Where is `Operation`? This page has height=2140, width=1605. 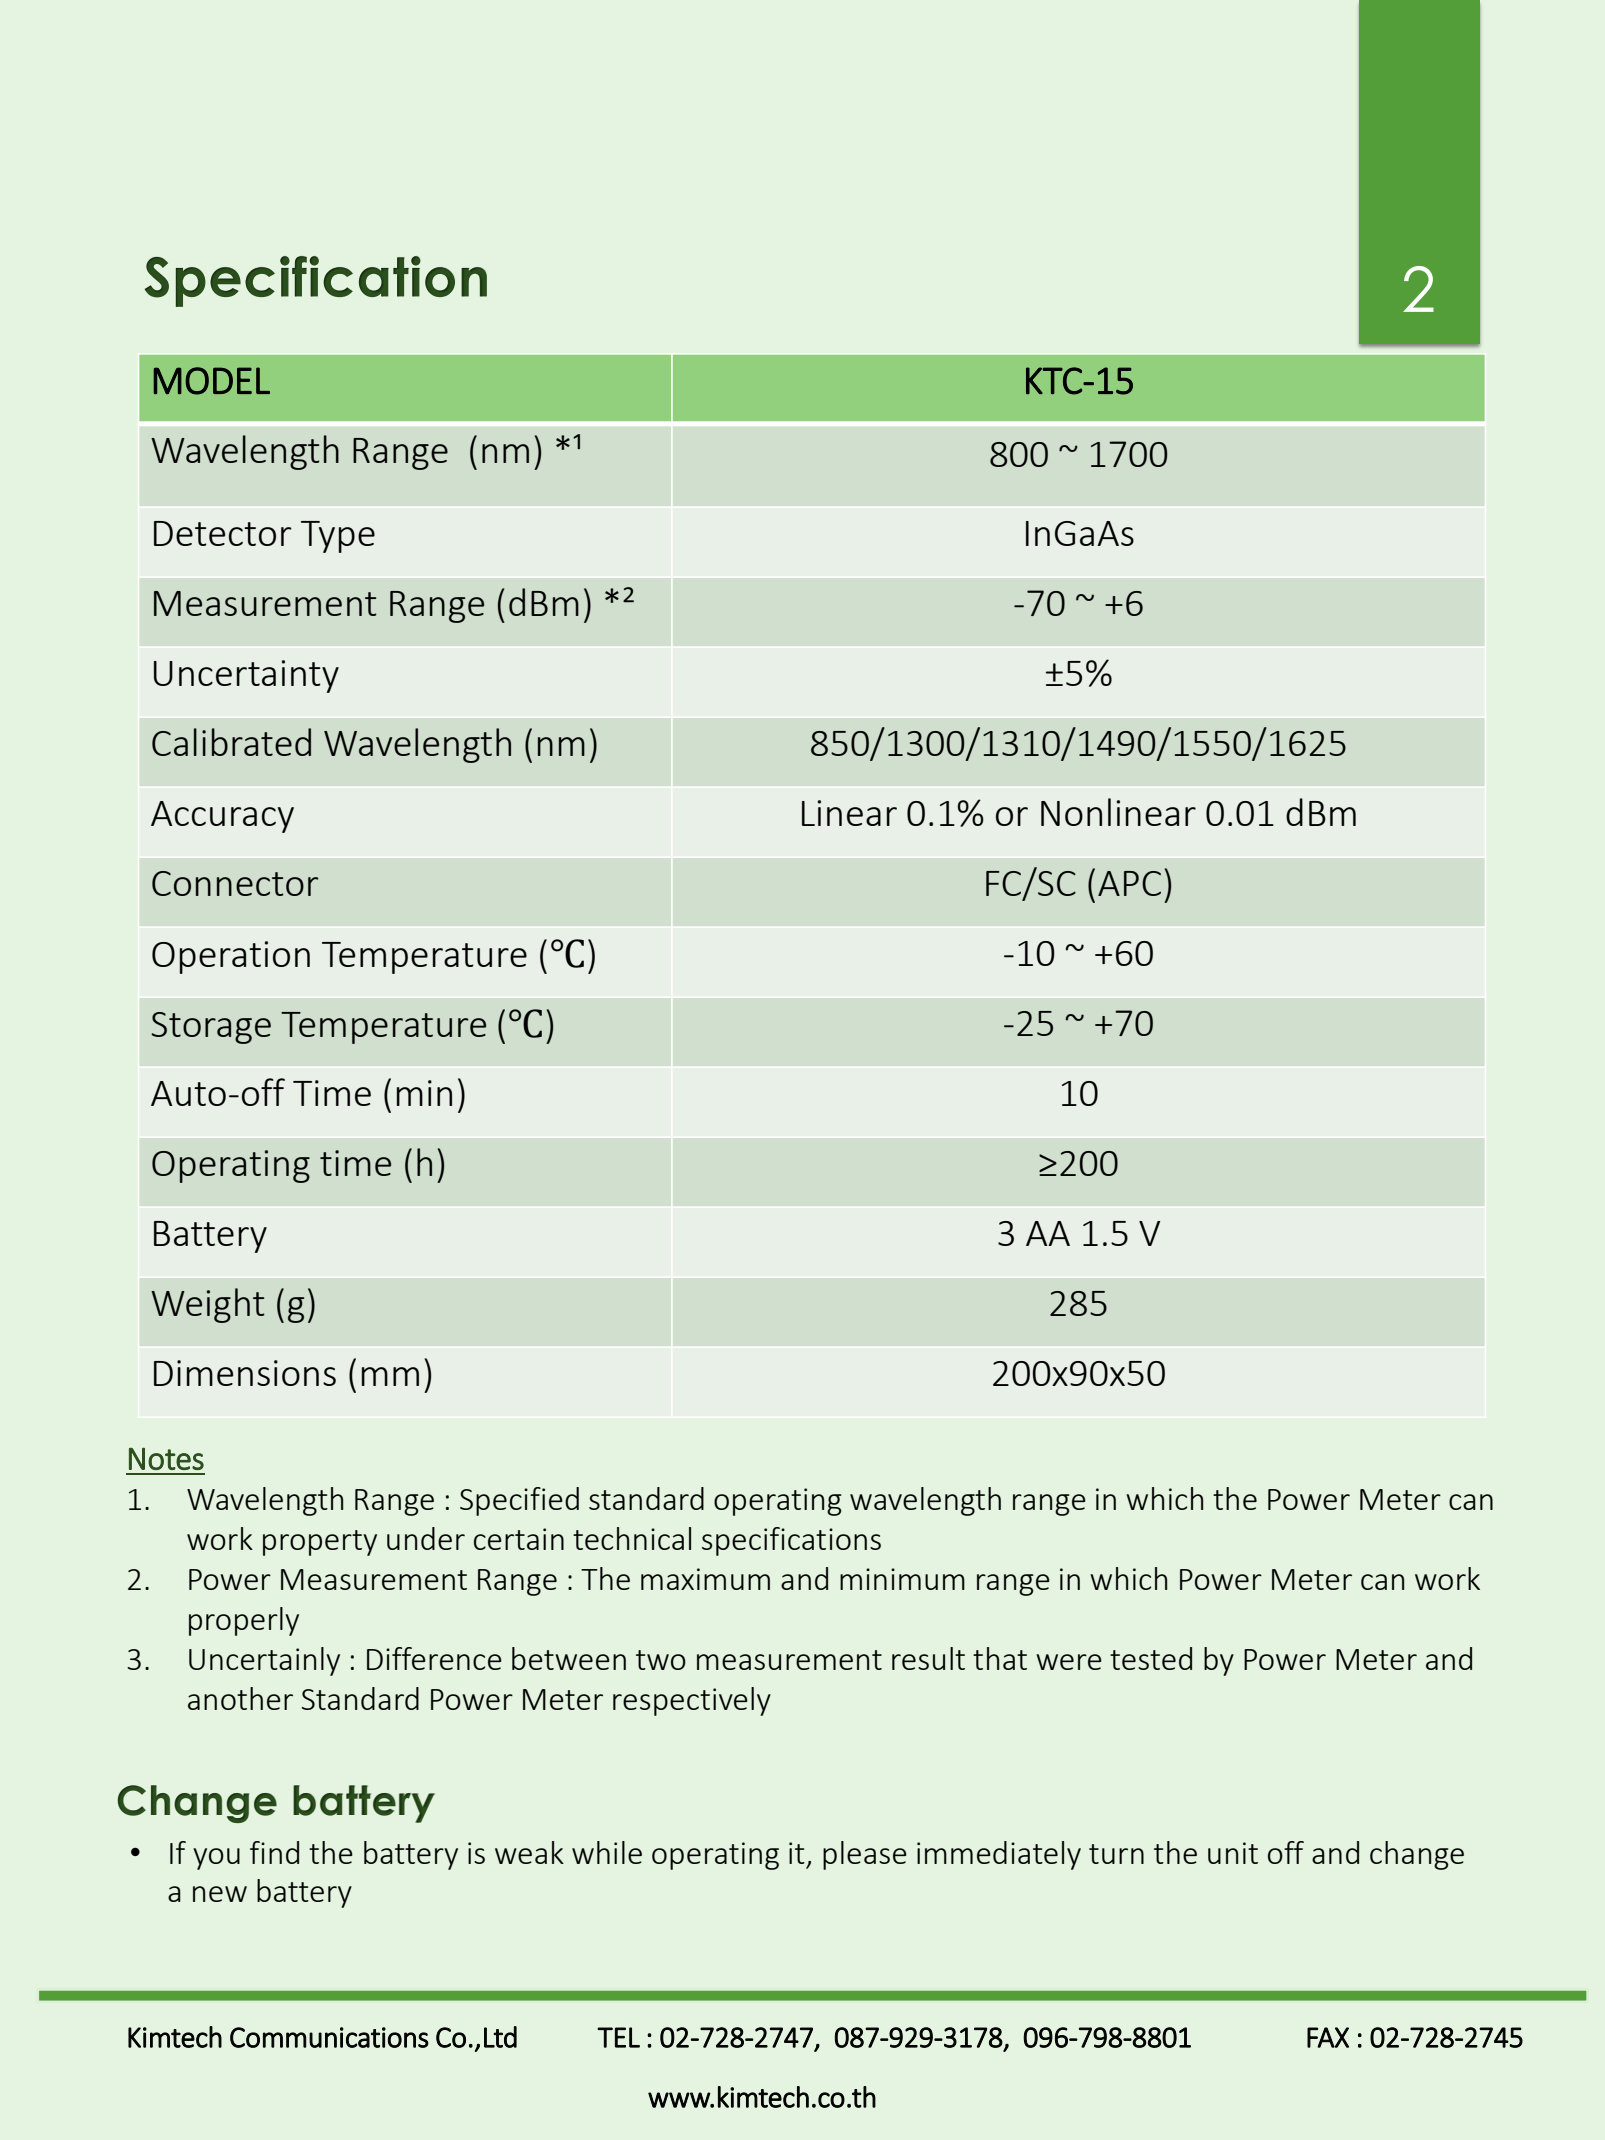 Operation is located at coordinates (231, 957).
